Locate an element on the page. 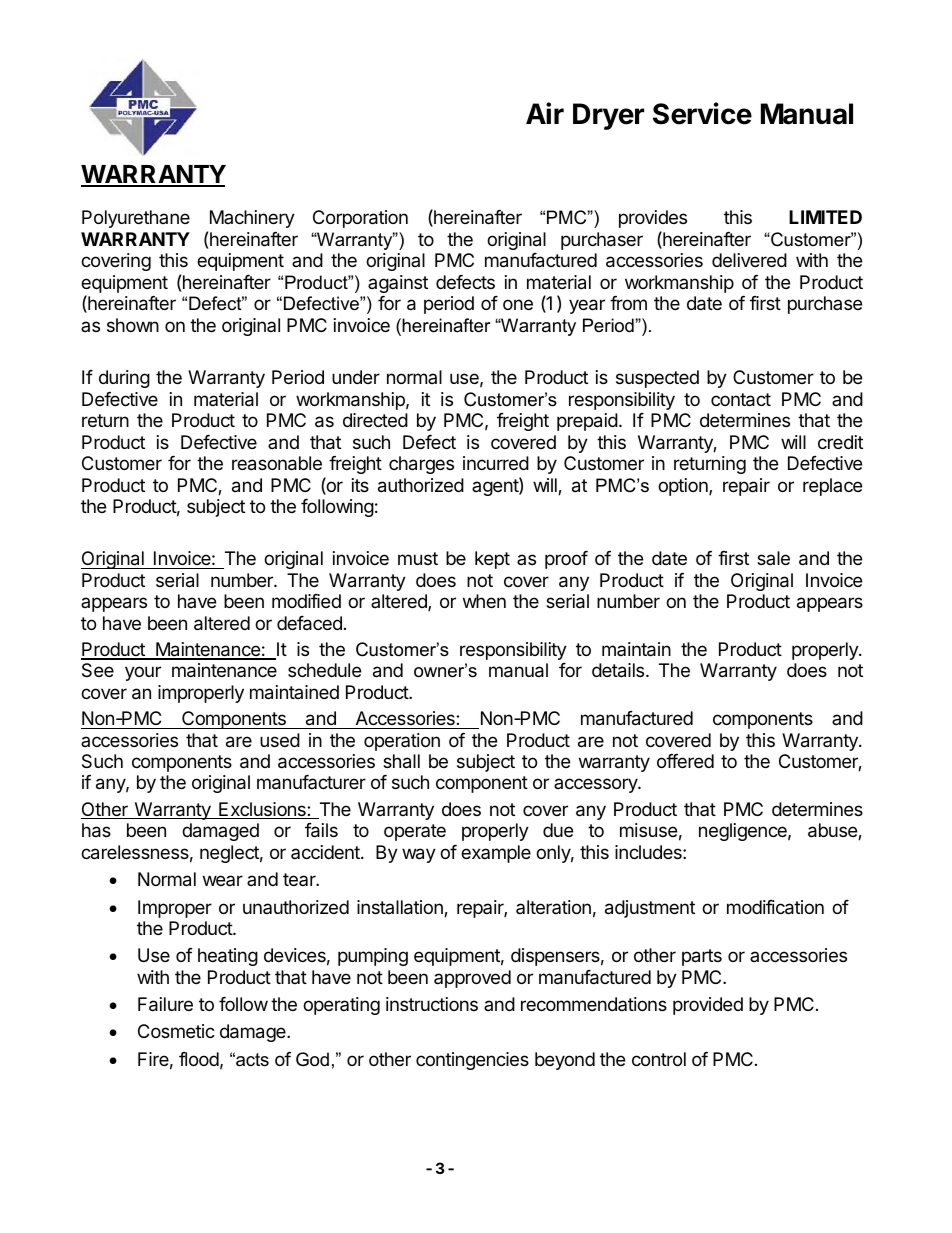 This document has height=1233, width=952. Cosmetic is located at coordinates (176, 1031).
